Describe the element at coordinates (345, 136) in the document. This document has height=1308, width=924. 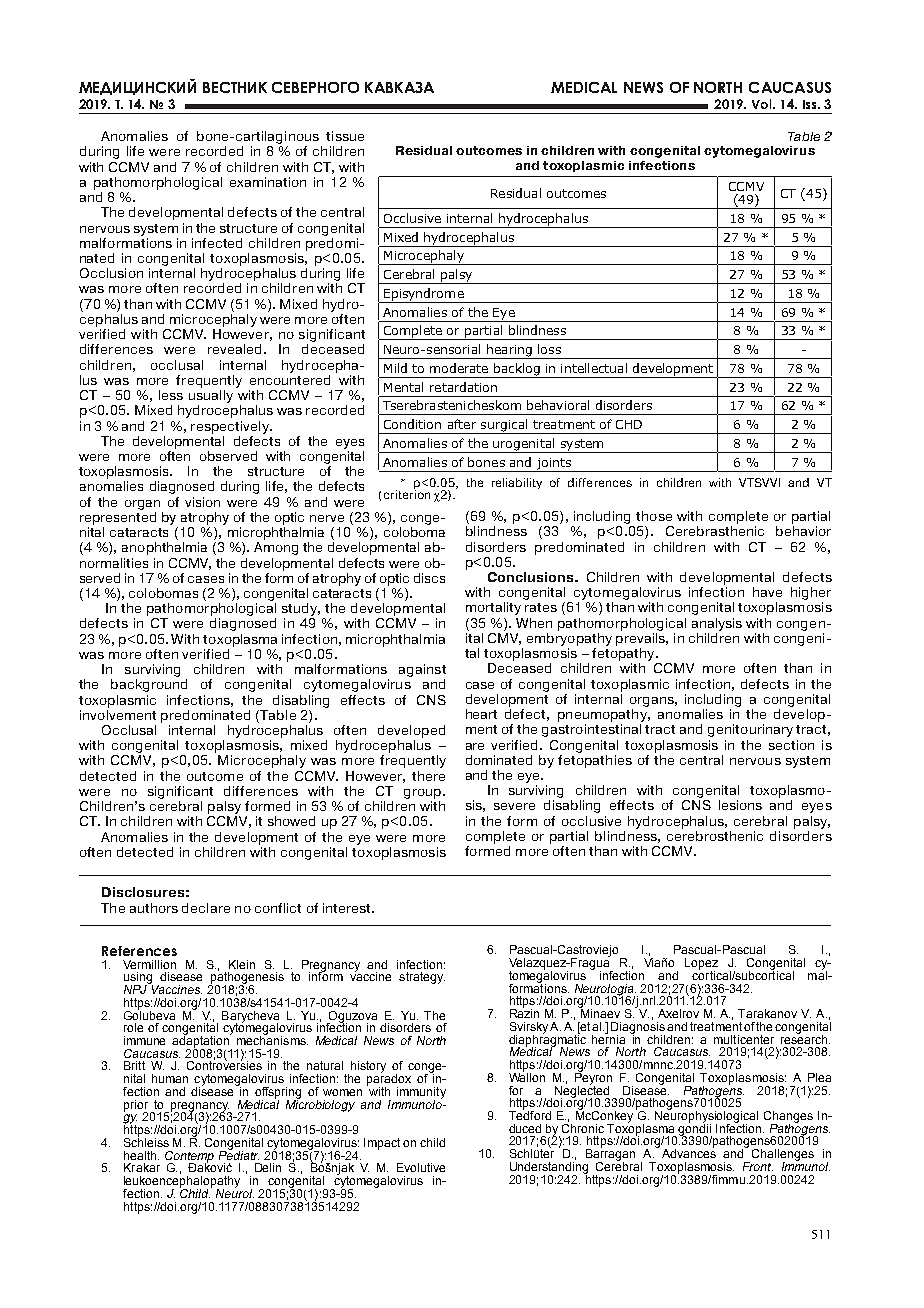
I see `tissue` at that location.
